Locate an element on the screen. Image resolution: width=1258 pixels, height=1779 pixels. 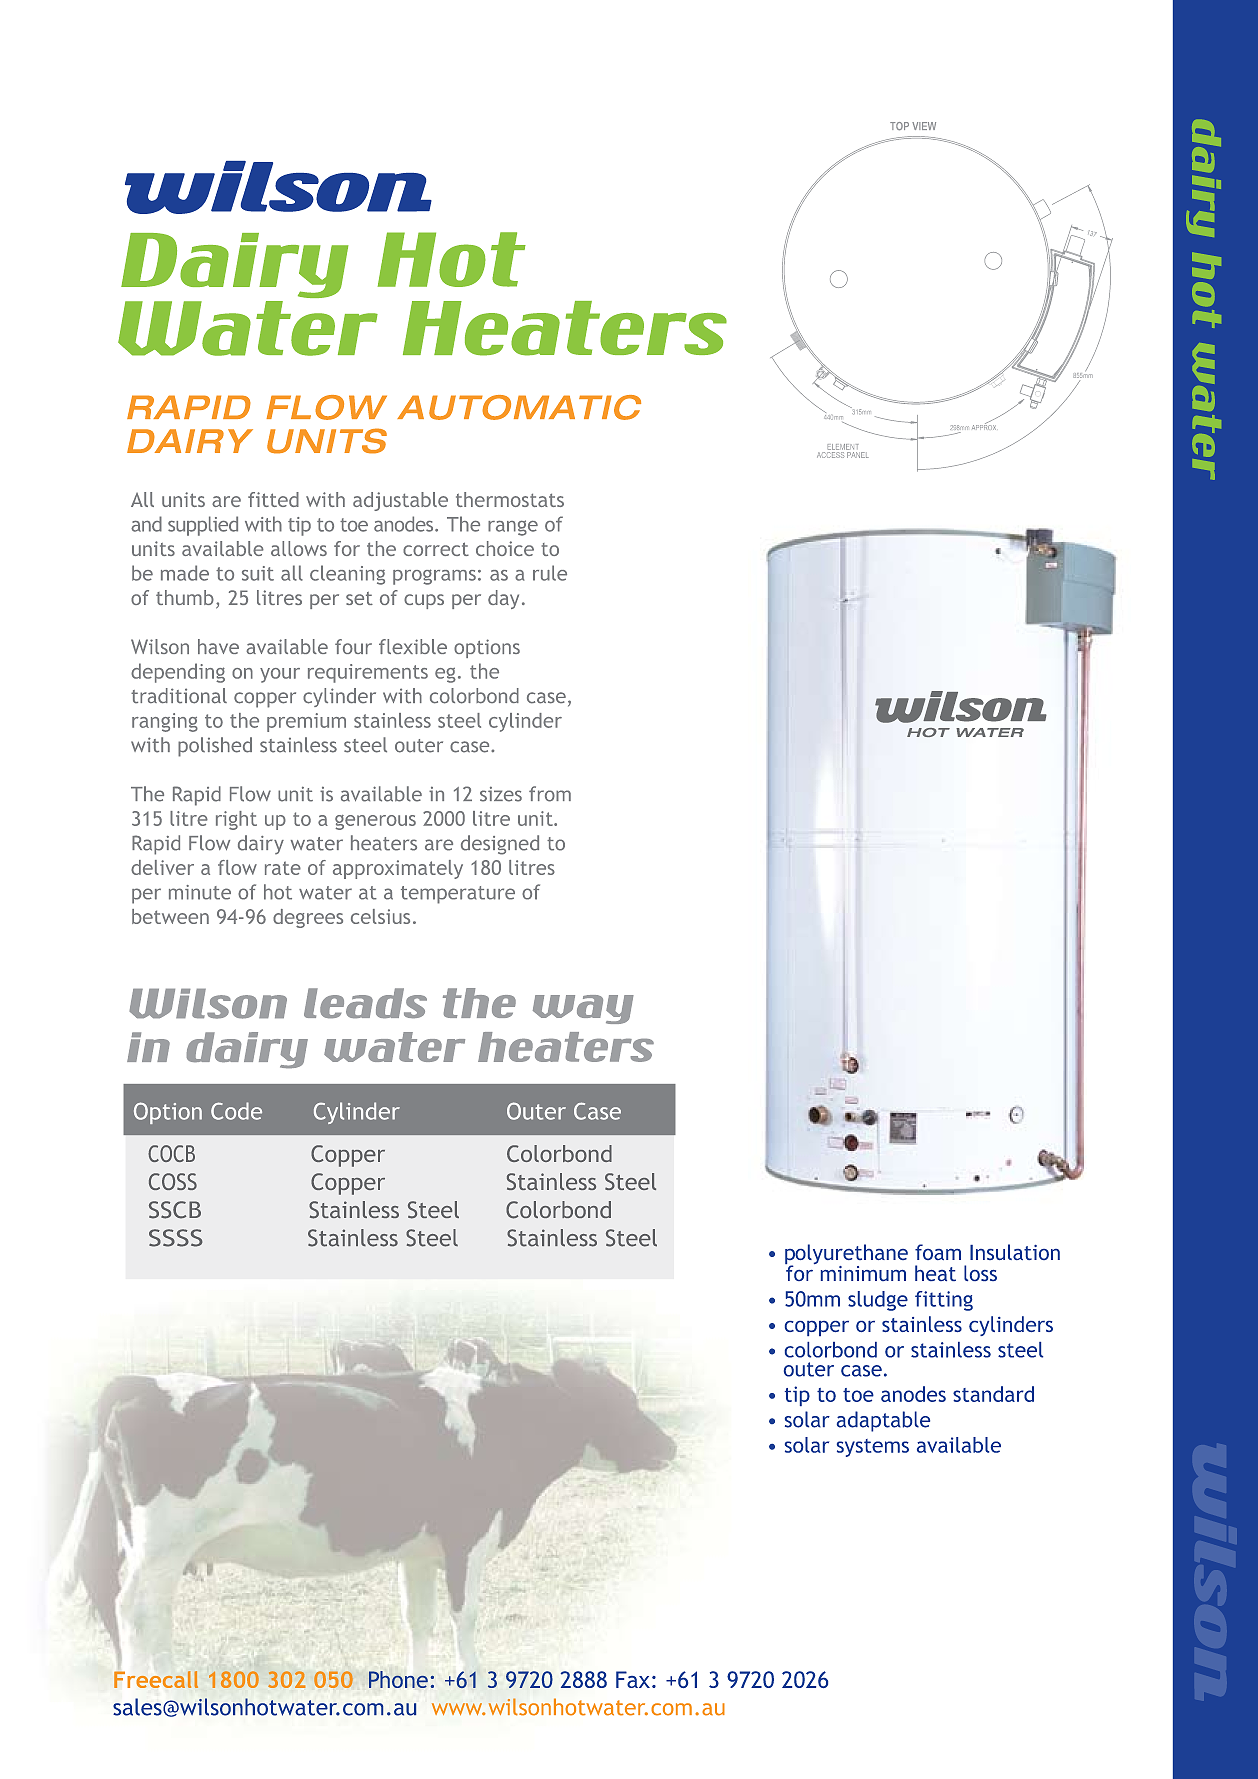
fitted is located at coordinates (273, 499).
